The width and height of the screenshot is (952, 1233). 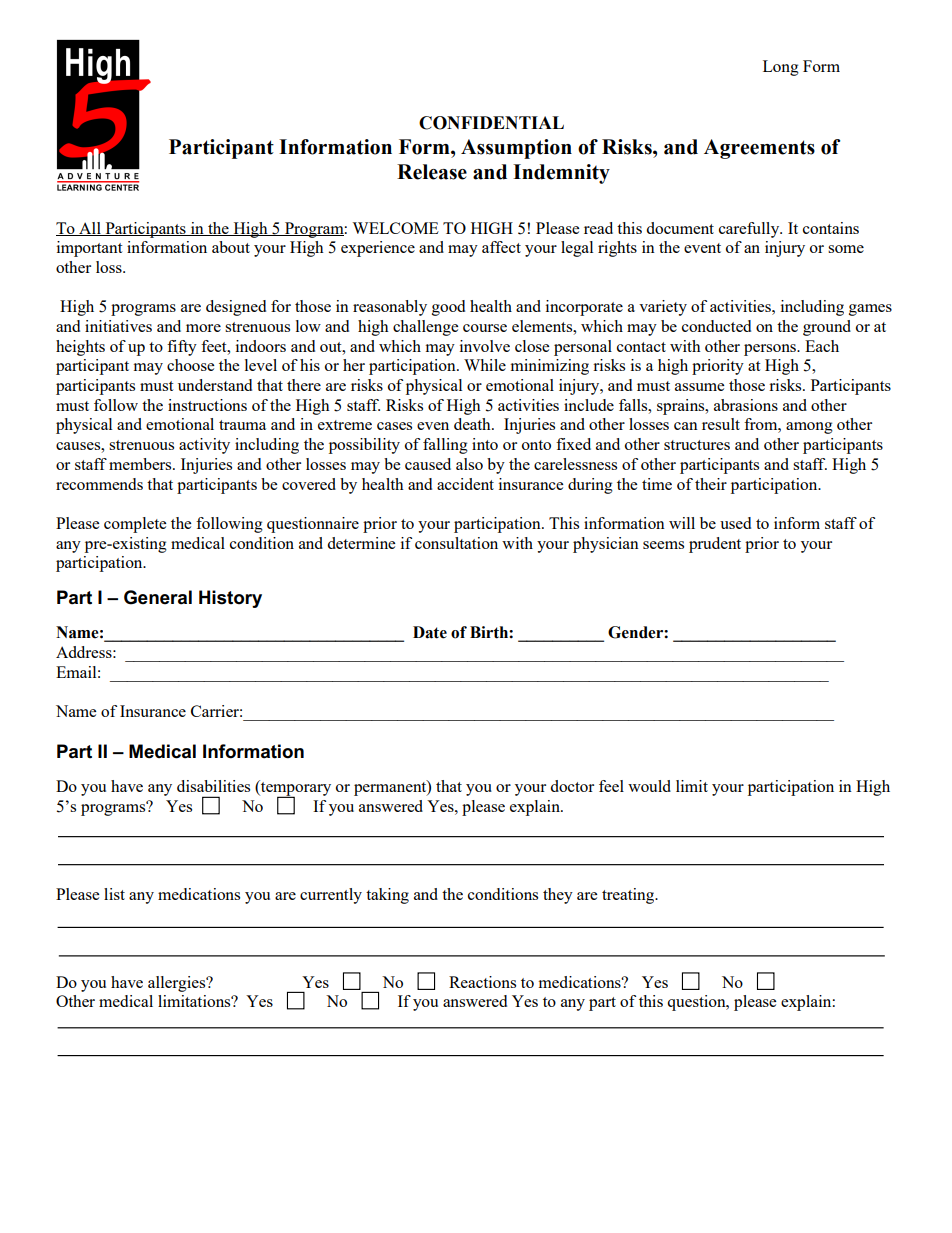 I want to click on would, so click(x=649, y=786).
